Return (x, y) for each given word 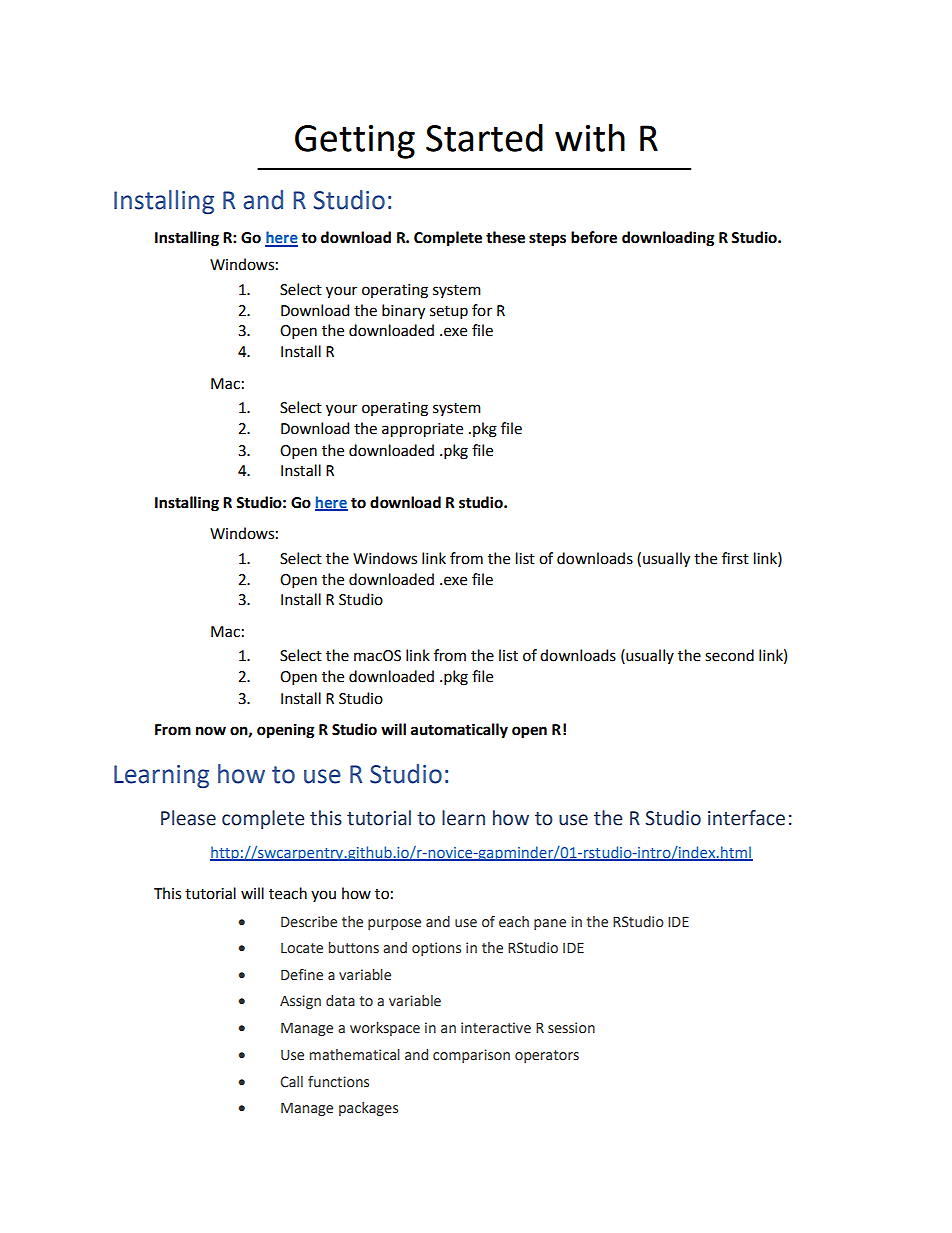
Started (484, 137)
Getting (355, 142)
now (211, 731)
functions (338, 1082)
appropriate (422, 430)
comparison (471, 1056)
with (590, 137)
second (729, 655)
